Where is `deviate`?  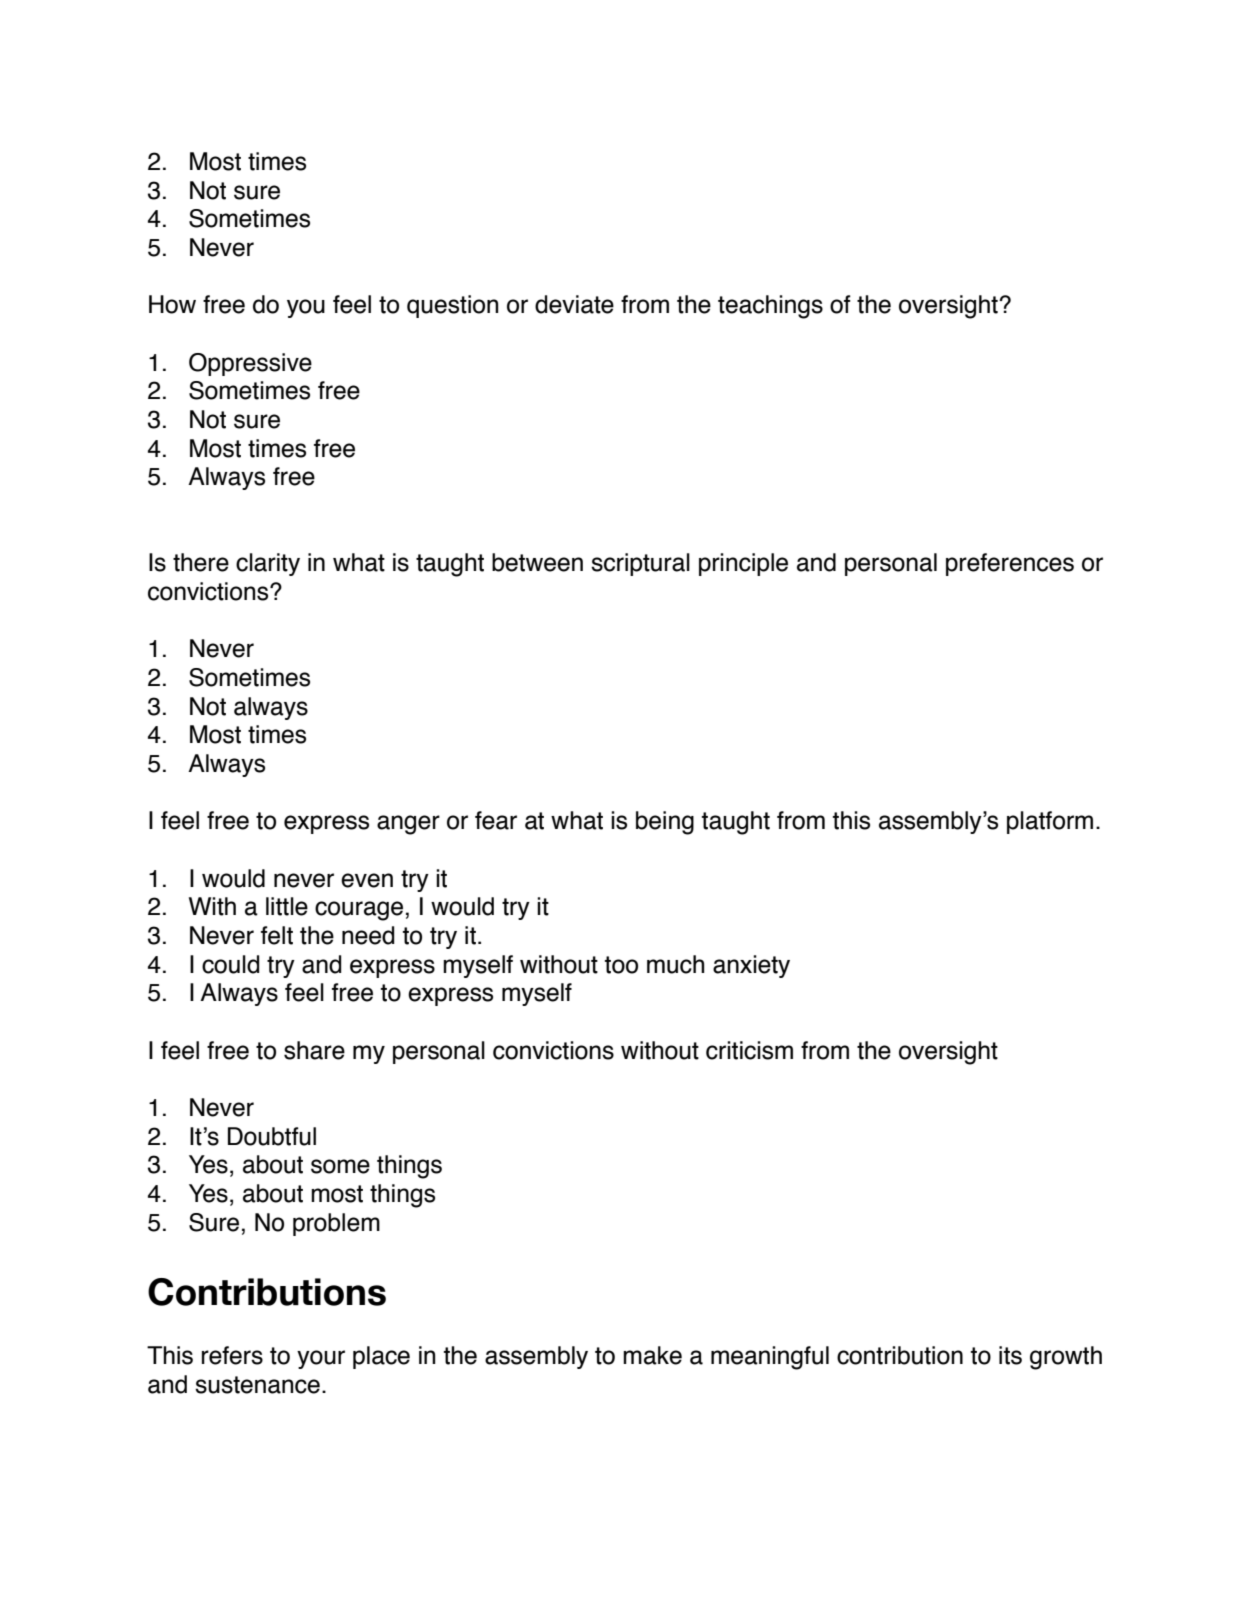 deviate is located at coordinates (574, 304).
